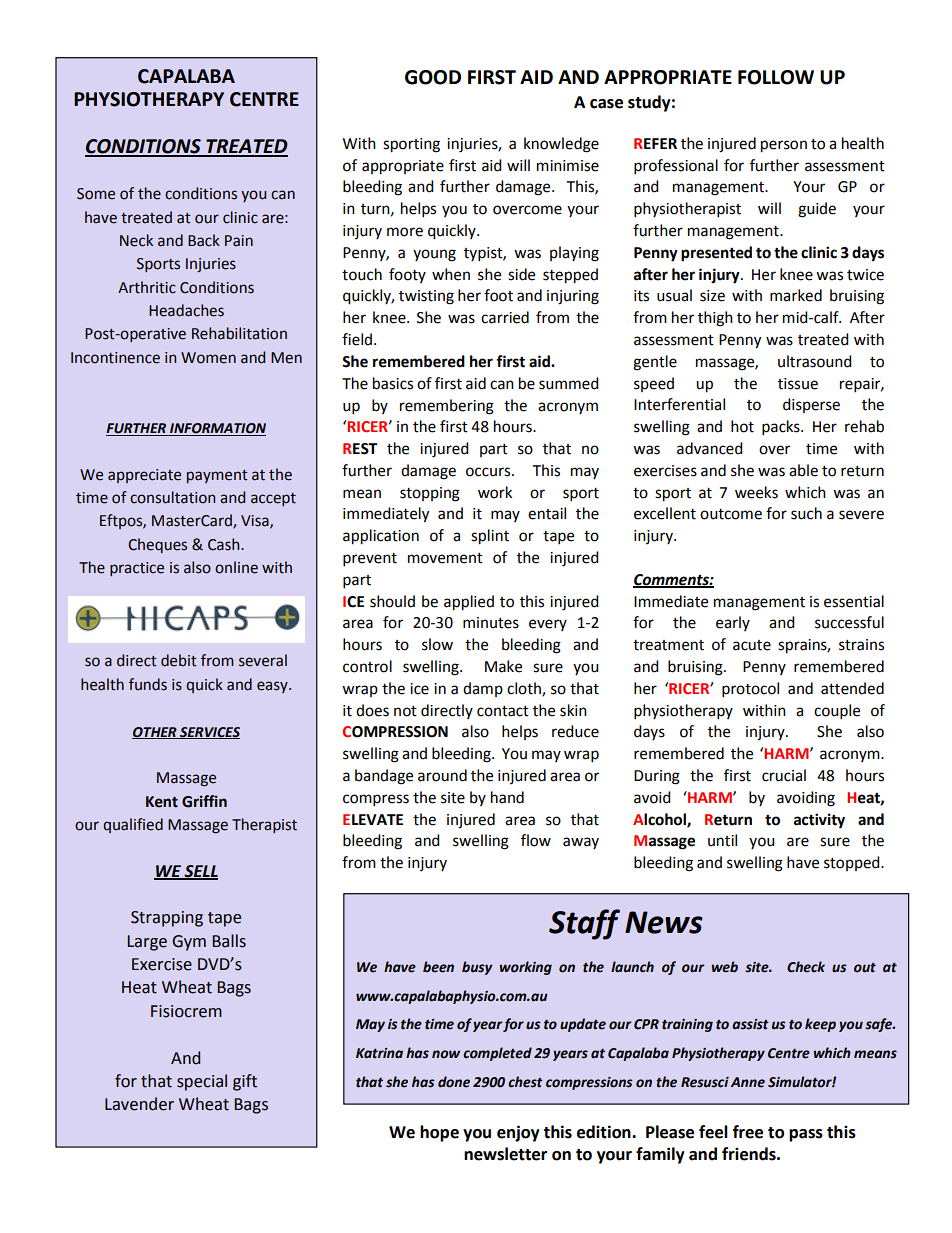  I want to click on SERVICES, so click(209, 733).
